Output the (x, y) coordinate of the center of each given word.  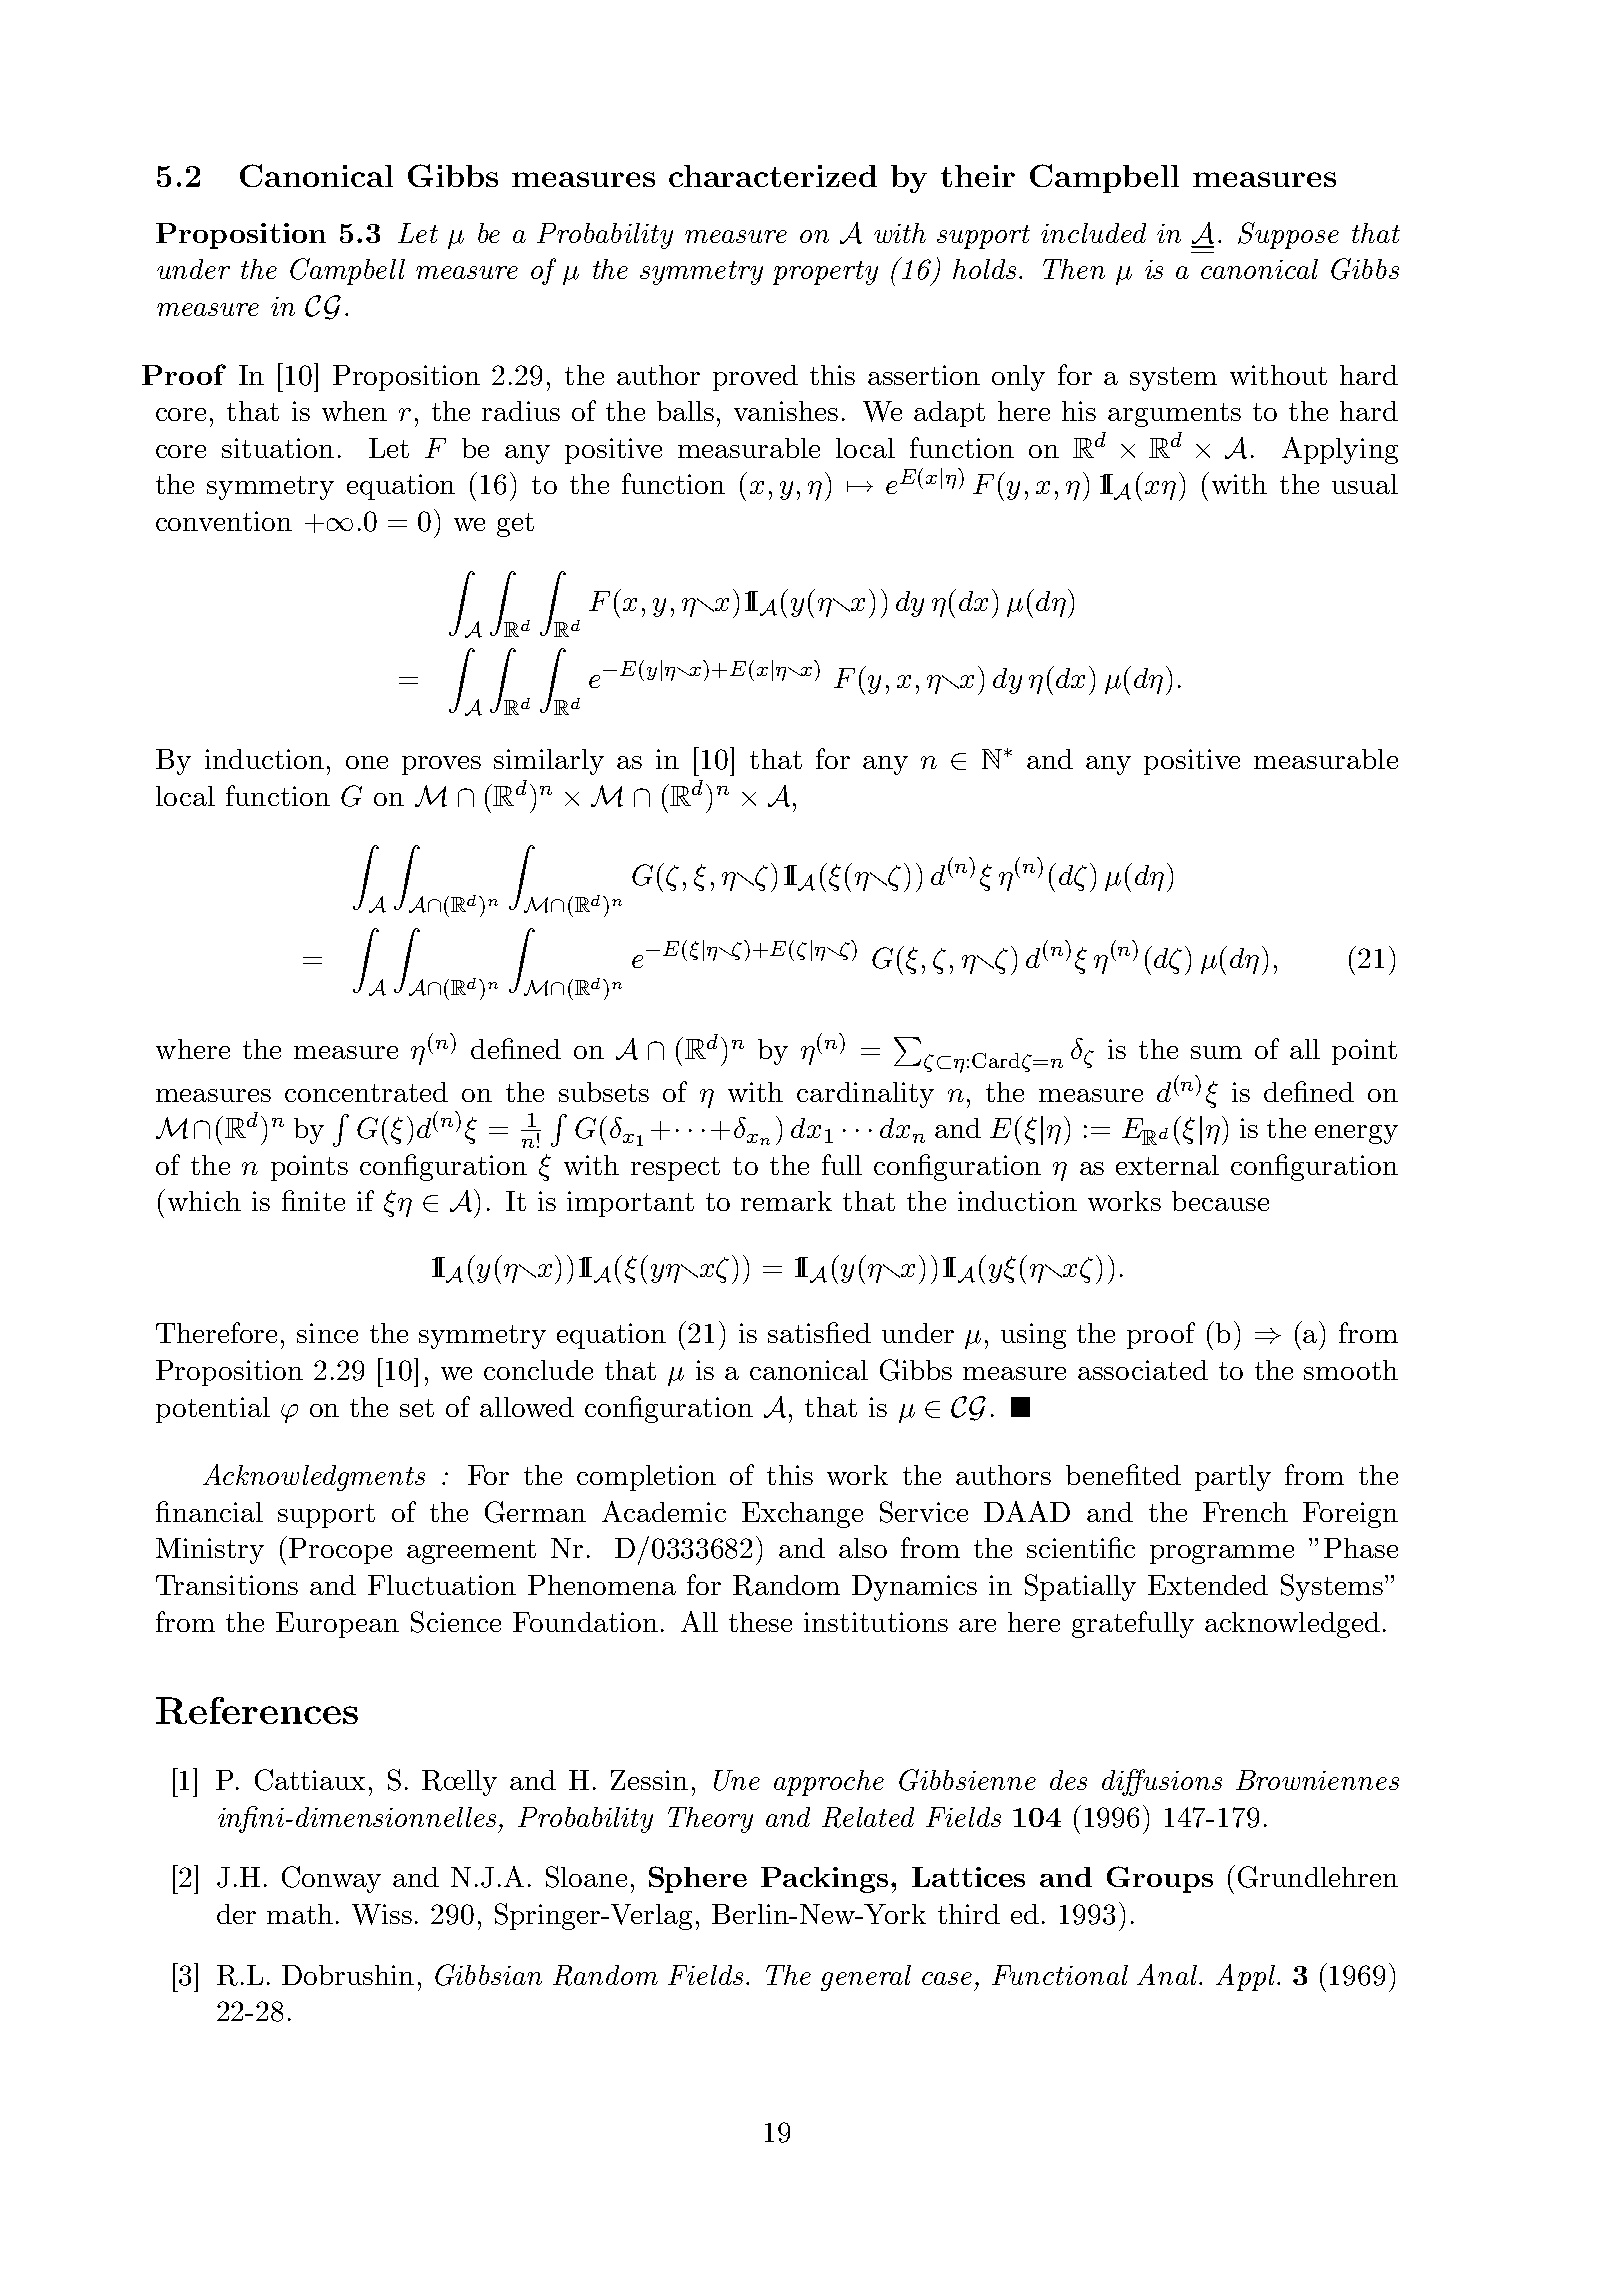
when (354, 411)
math (300, 1914)
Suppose (1288, 235)
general (866, 1978)
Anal (1168, 1974)
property (825, 273)
